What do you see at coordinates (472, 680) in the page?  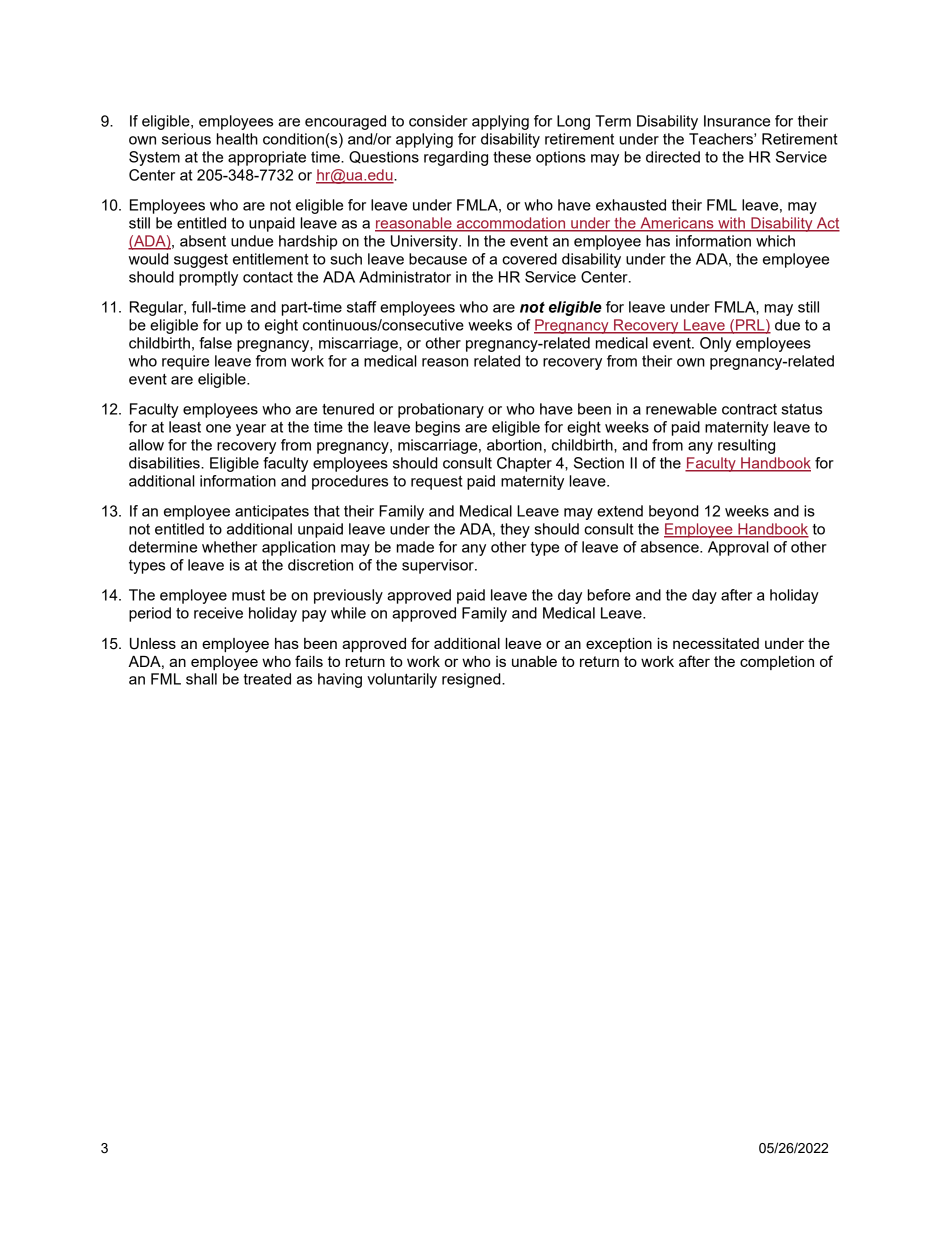 I see `resigned` at bounding box center [472, 680].
